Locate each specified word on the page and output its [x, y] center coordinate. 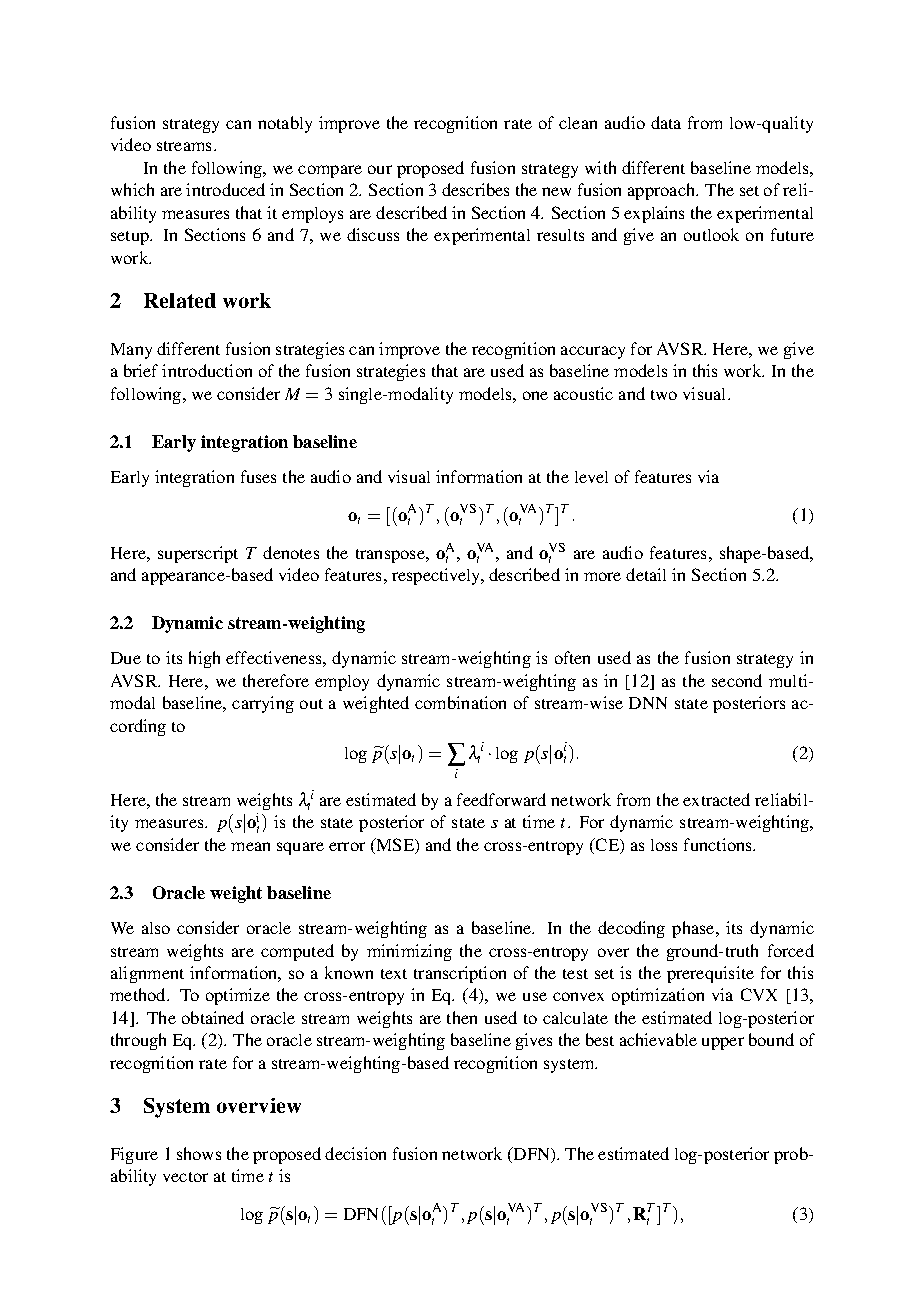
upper [723, 1043]
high [204, 659]
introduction [207, 370]
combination [460, 702]
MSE [395, 844]
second [737, 680]
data [666, 122]
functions [719, 844]
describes [475, 189]
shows [199, 1153]
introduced [225, 189]
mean [250, 846]
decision [355, 1153]
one [535, 395]
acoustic [583, 393]
